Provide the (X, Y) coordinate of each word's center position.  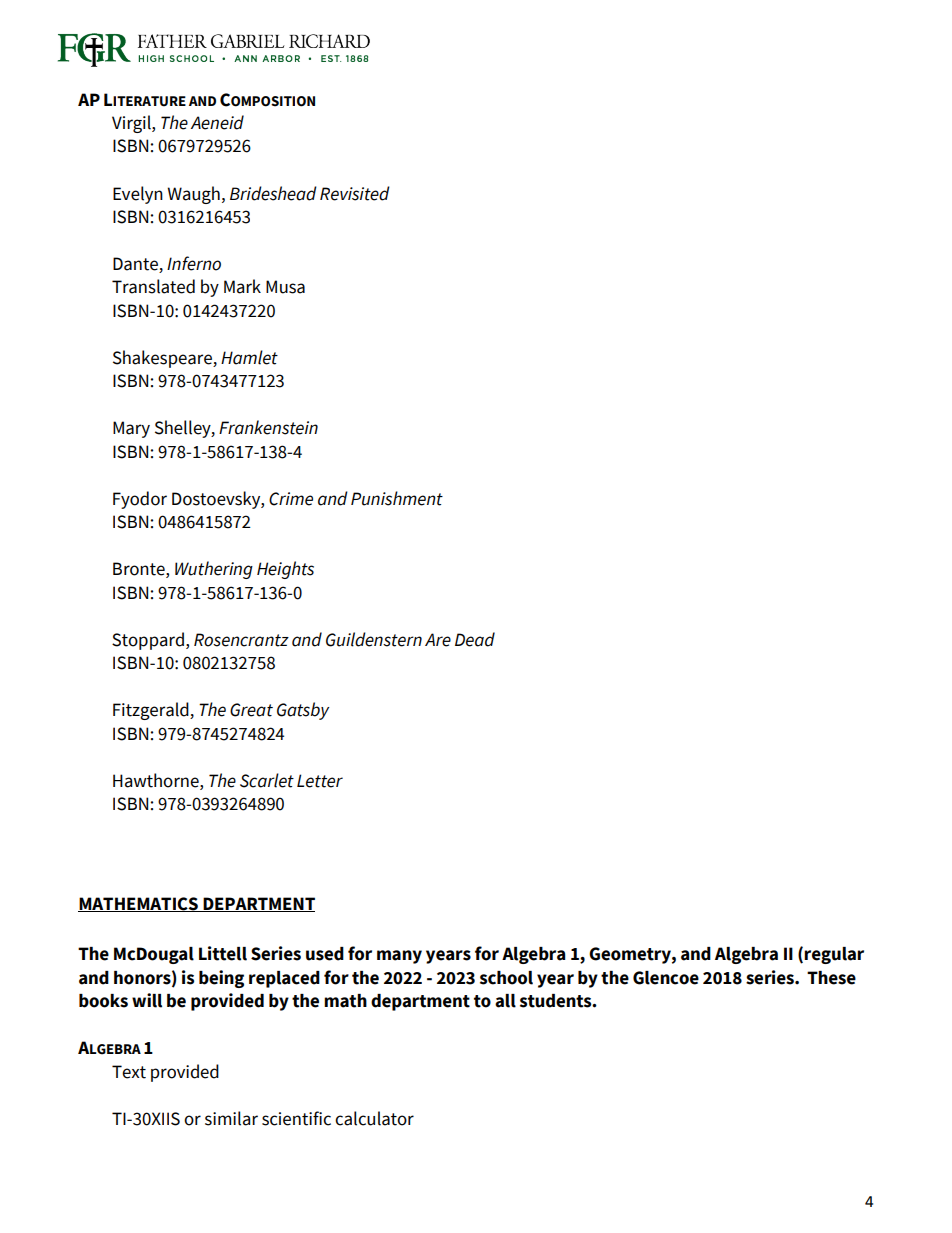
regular (834, 955)
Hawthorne (157, 780)
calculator (374, 1118)
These (831, 978)
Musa (285, 287)
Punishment (397, 498)
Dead (475, 639)
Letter (320, 781)
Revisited (355, 193)
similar (231, 1118)
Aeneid (217, 122)
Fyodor (140, 500)
